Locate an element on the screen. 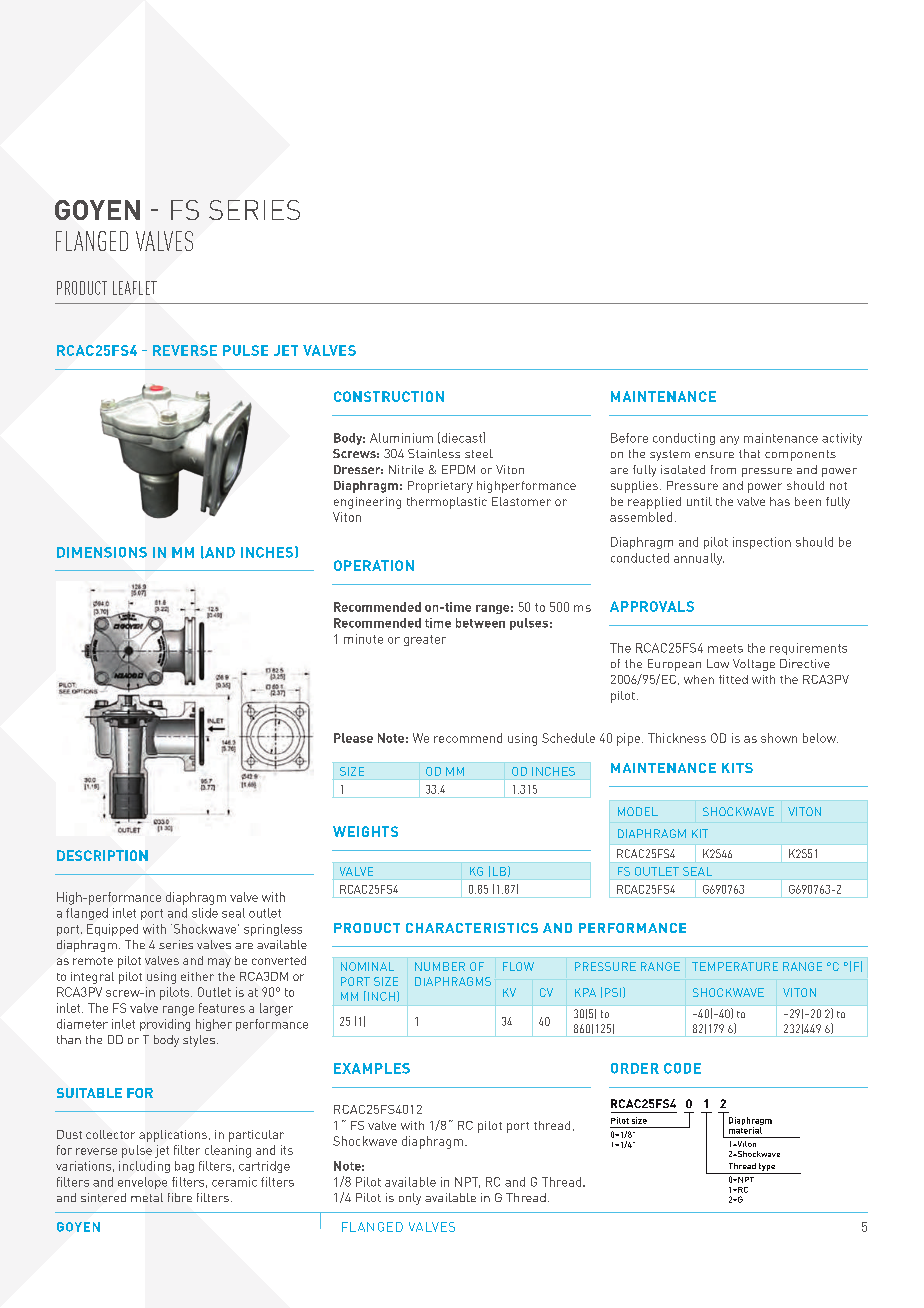 This screenshot has width=924, height=1308. WEIGHTS is located at coordinates (365, 831).
